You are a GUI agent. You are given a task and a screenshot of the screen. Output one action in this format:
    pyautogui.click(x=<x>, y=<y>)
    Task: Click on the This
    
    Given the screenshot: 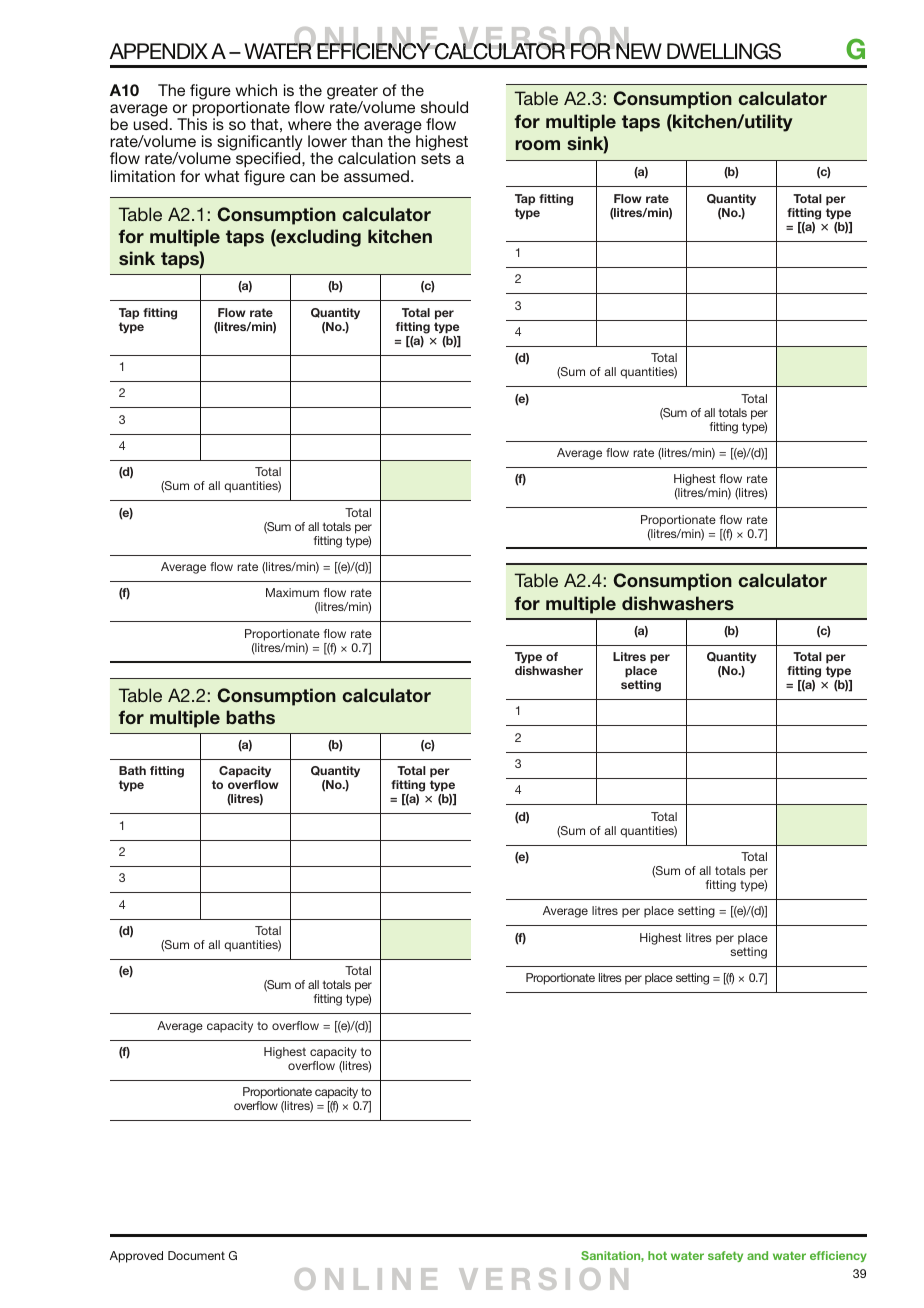 What is the action you would take?
    pyautogui.click(x=192, y=124)
